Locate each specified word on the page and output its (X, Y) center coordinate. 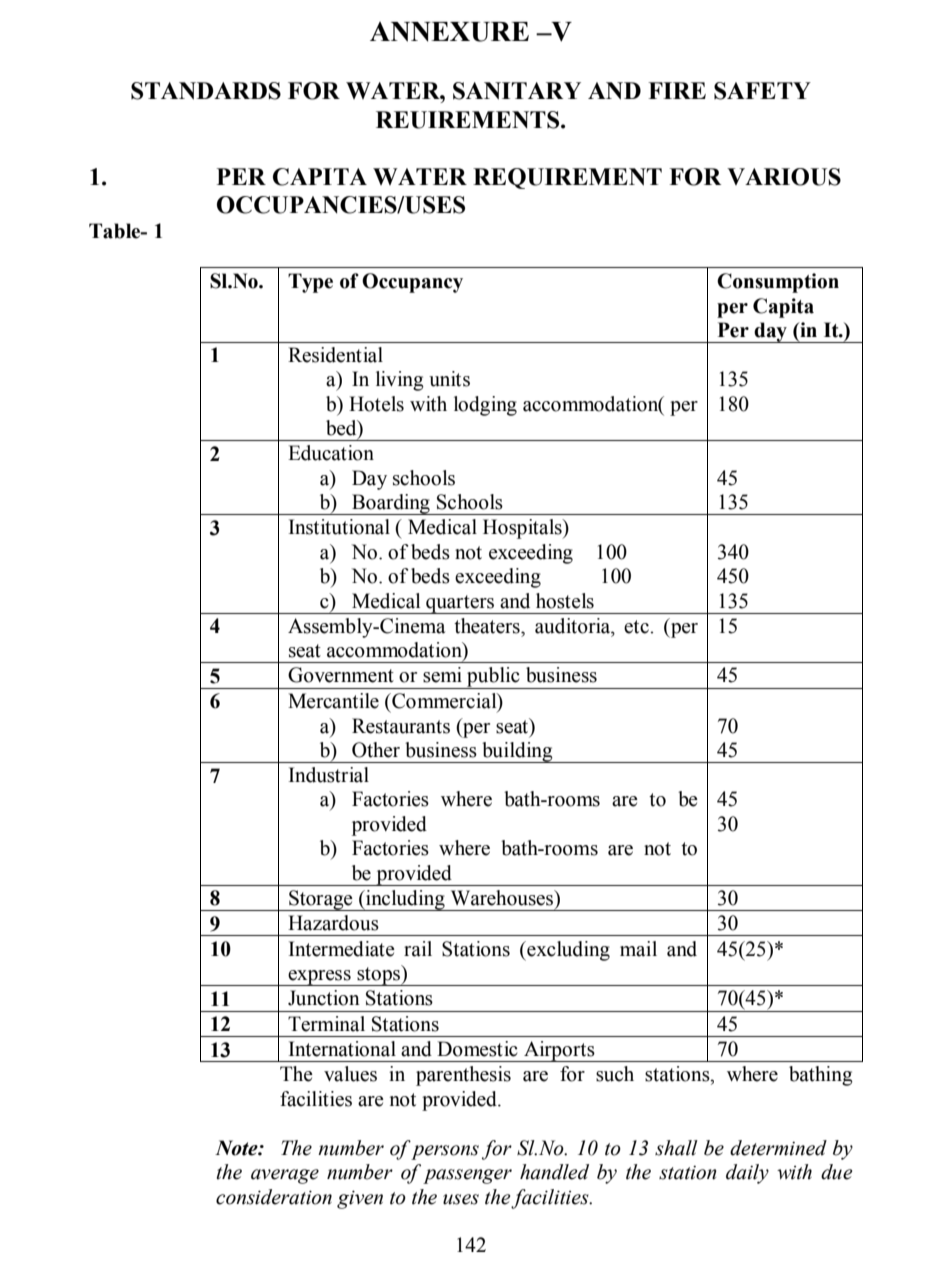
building (517, 752)
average (285, 1176)
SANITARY (517, 91)
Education (331, 453)
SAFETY (762, 91)
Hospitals (523, 529)
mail (638, 949)
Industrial (329, 775)
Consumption (778, 283)
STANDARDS (206, 91)
